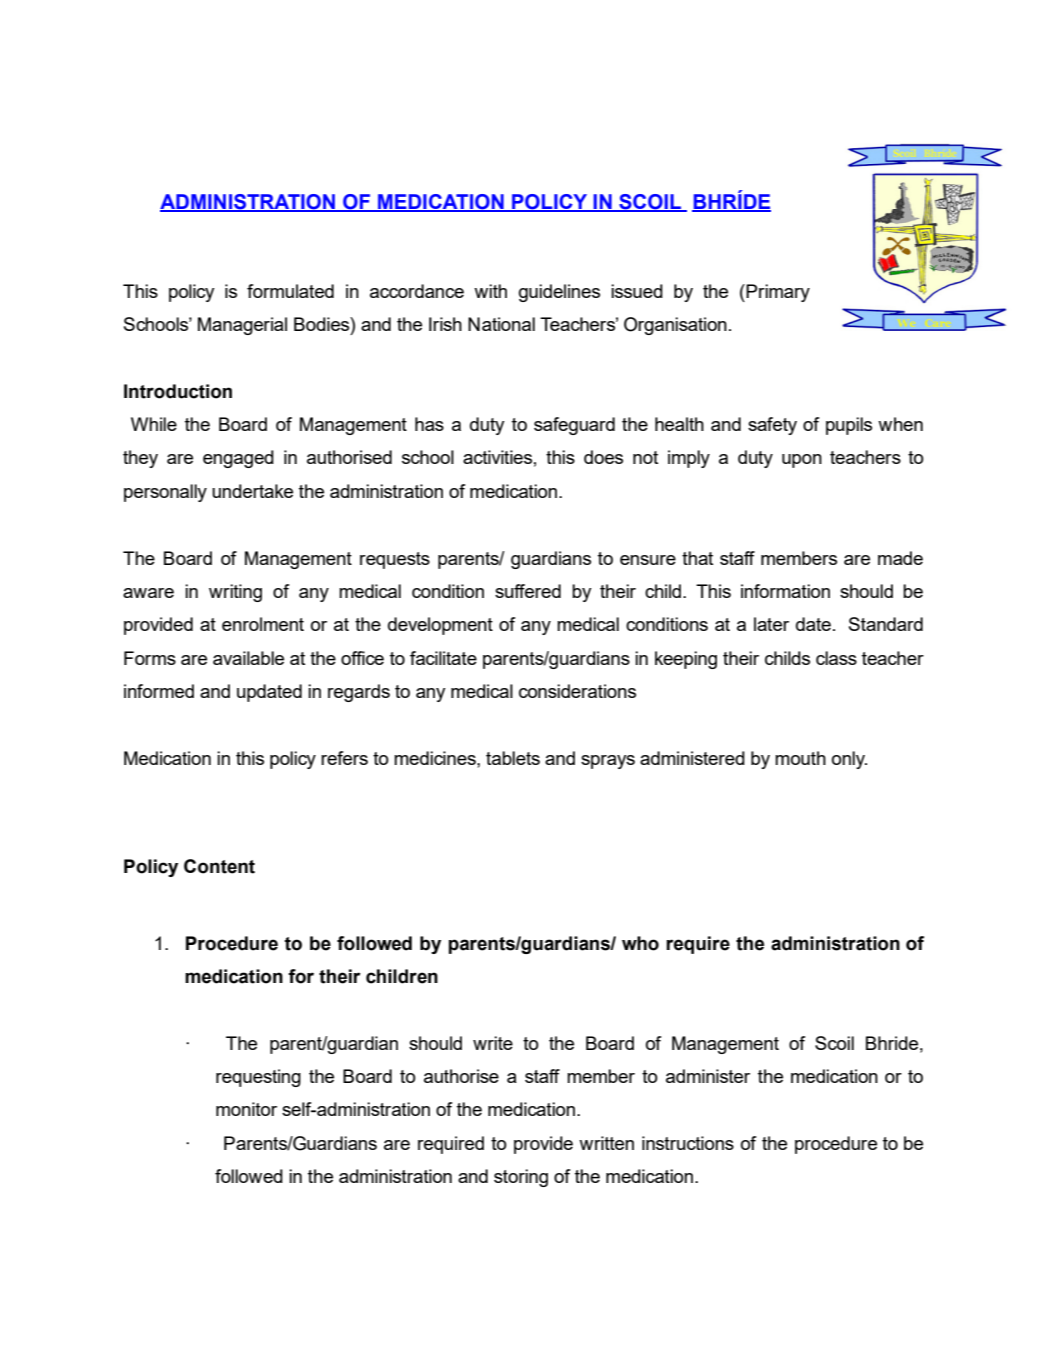 The image size is (1047, 1355). Describe the element at coordinates (252, 491) in the screenshot. I see `undertake` at that location.
